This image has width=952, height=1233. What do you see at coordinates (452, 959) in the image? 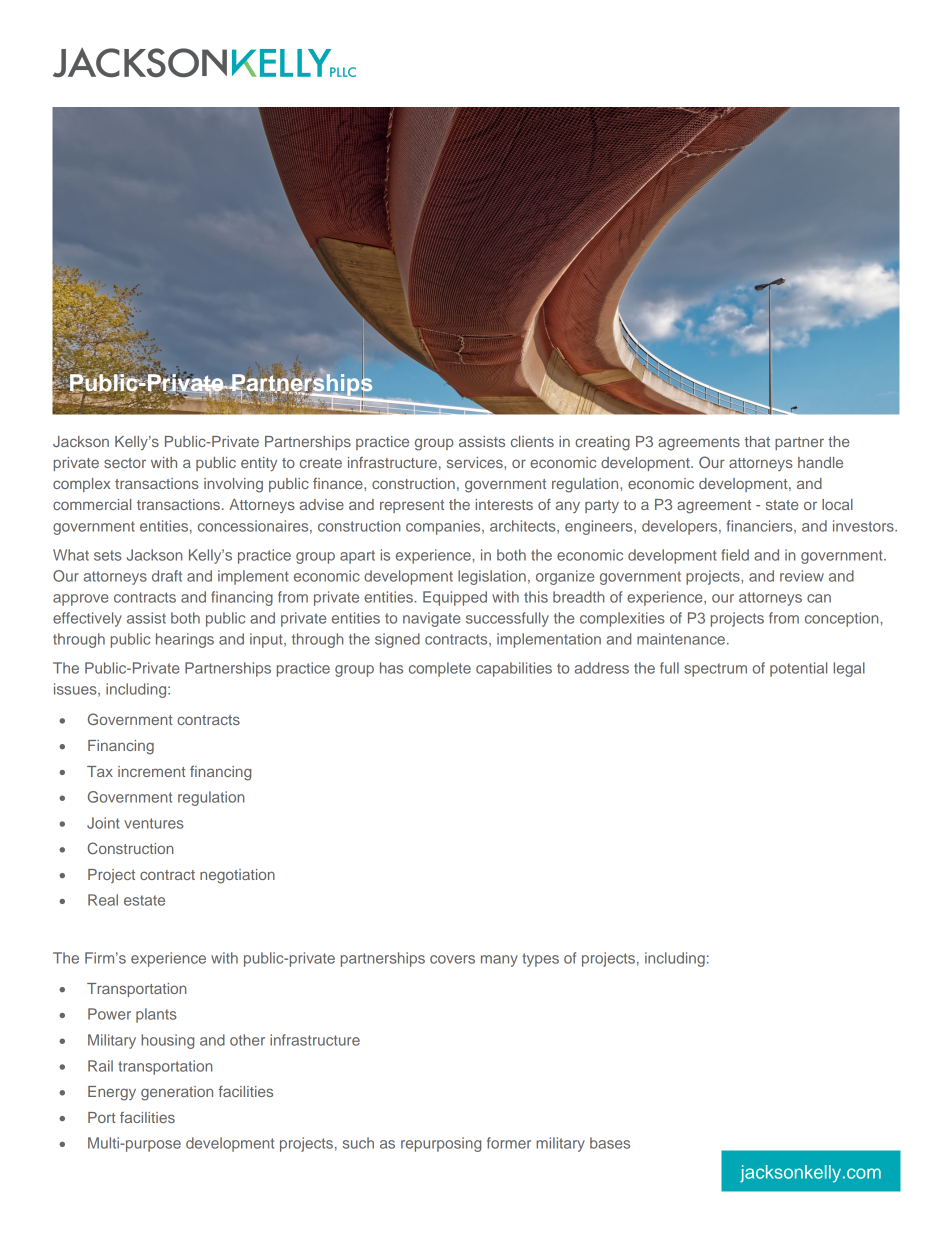
I see `covers` at bounding box center [452, 959].
